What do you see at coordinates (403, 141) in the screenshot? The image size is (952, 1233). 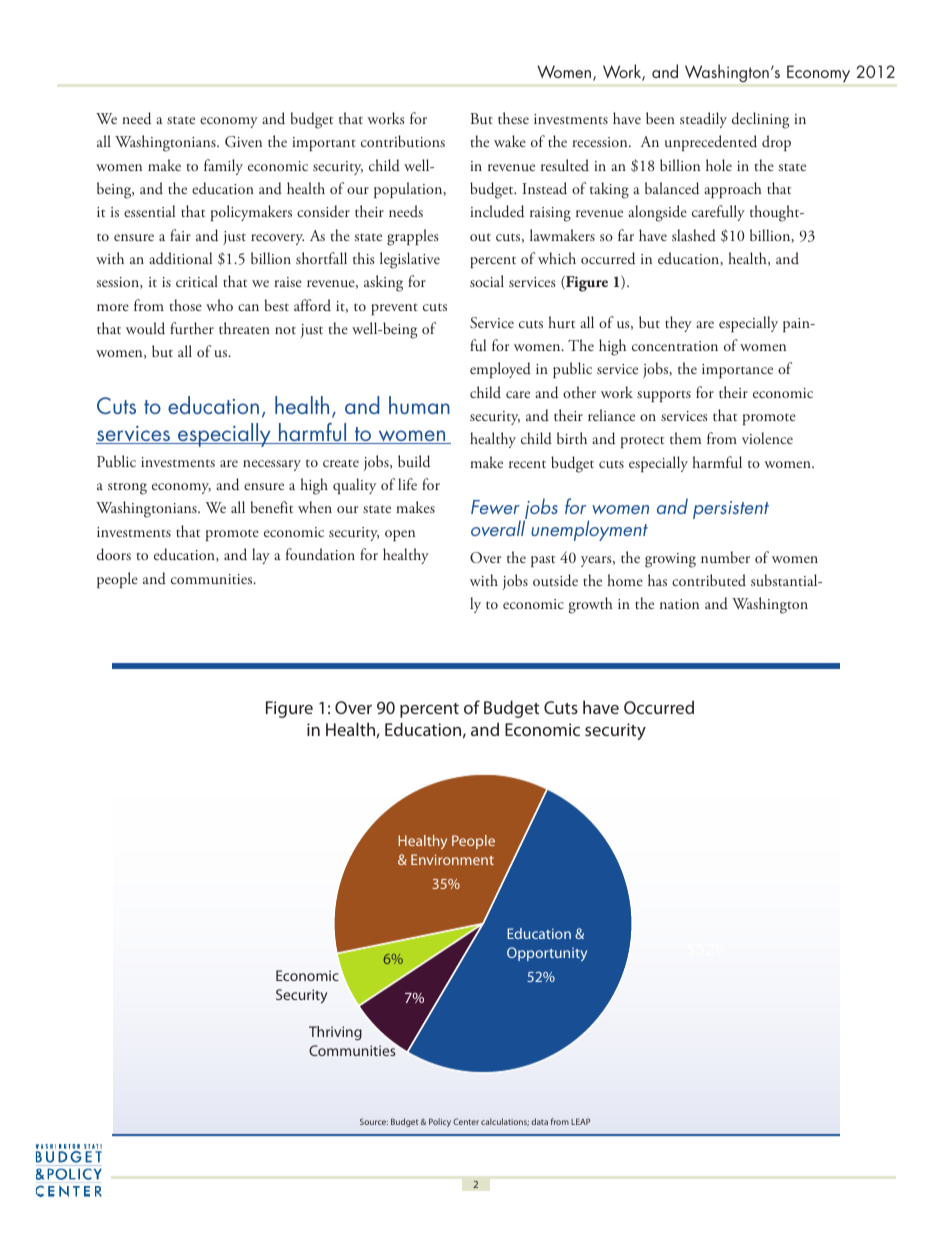 I see `contributions` at bounding box center [403, 141].
